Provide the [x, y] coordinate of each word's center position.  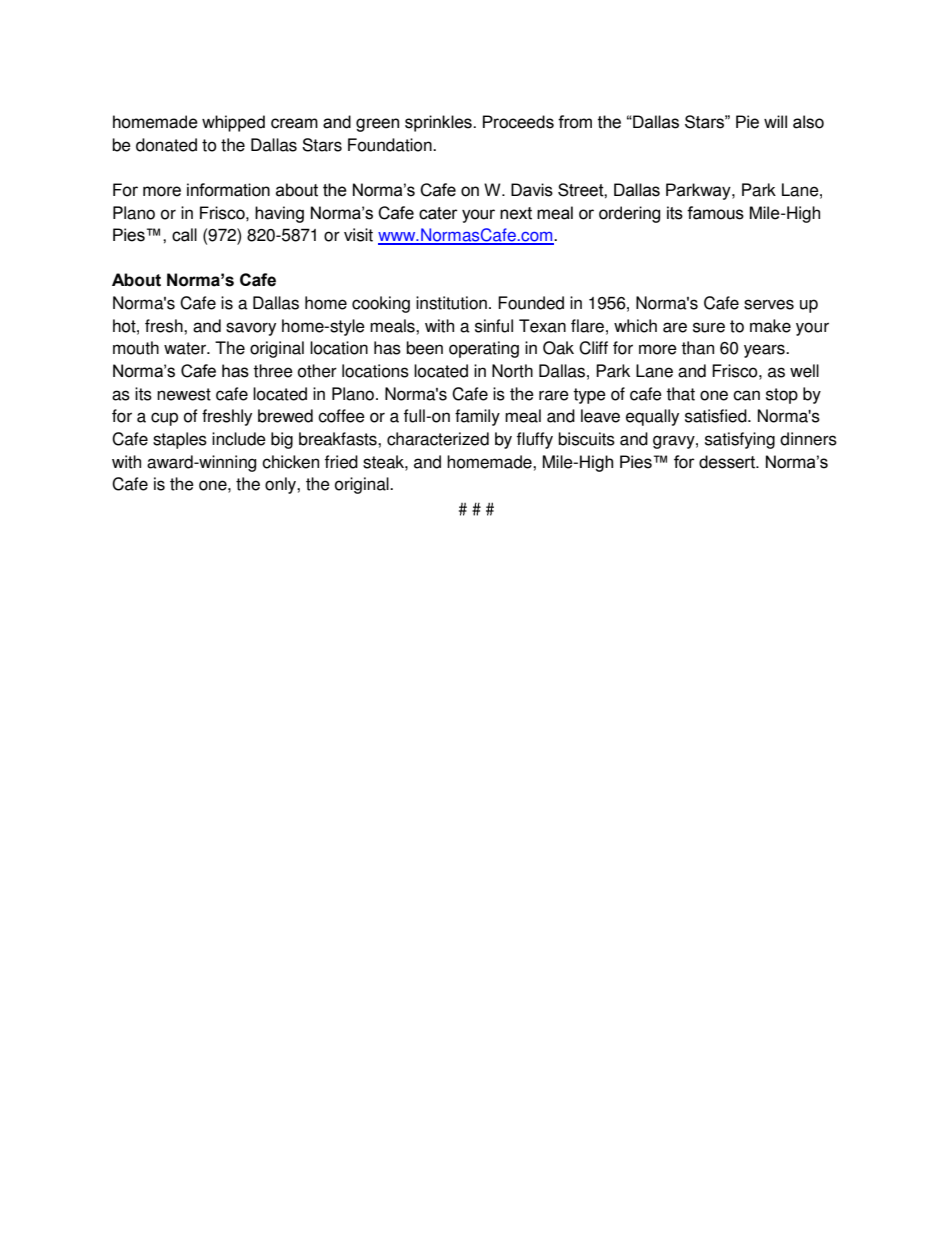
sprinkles [439, 123]
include [239, 439]
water [186, 348]
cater [438, 213]
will [775, 121]
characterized [438, 439]
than [697, 348]
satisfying [740, 440]
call [184, 235]
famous [715, 213]
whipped [233, 123]
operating [484, 349]
